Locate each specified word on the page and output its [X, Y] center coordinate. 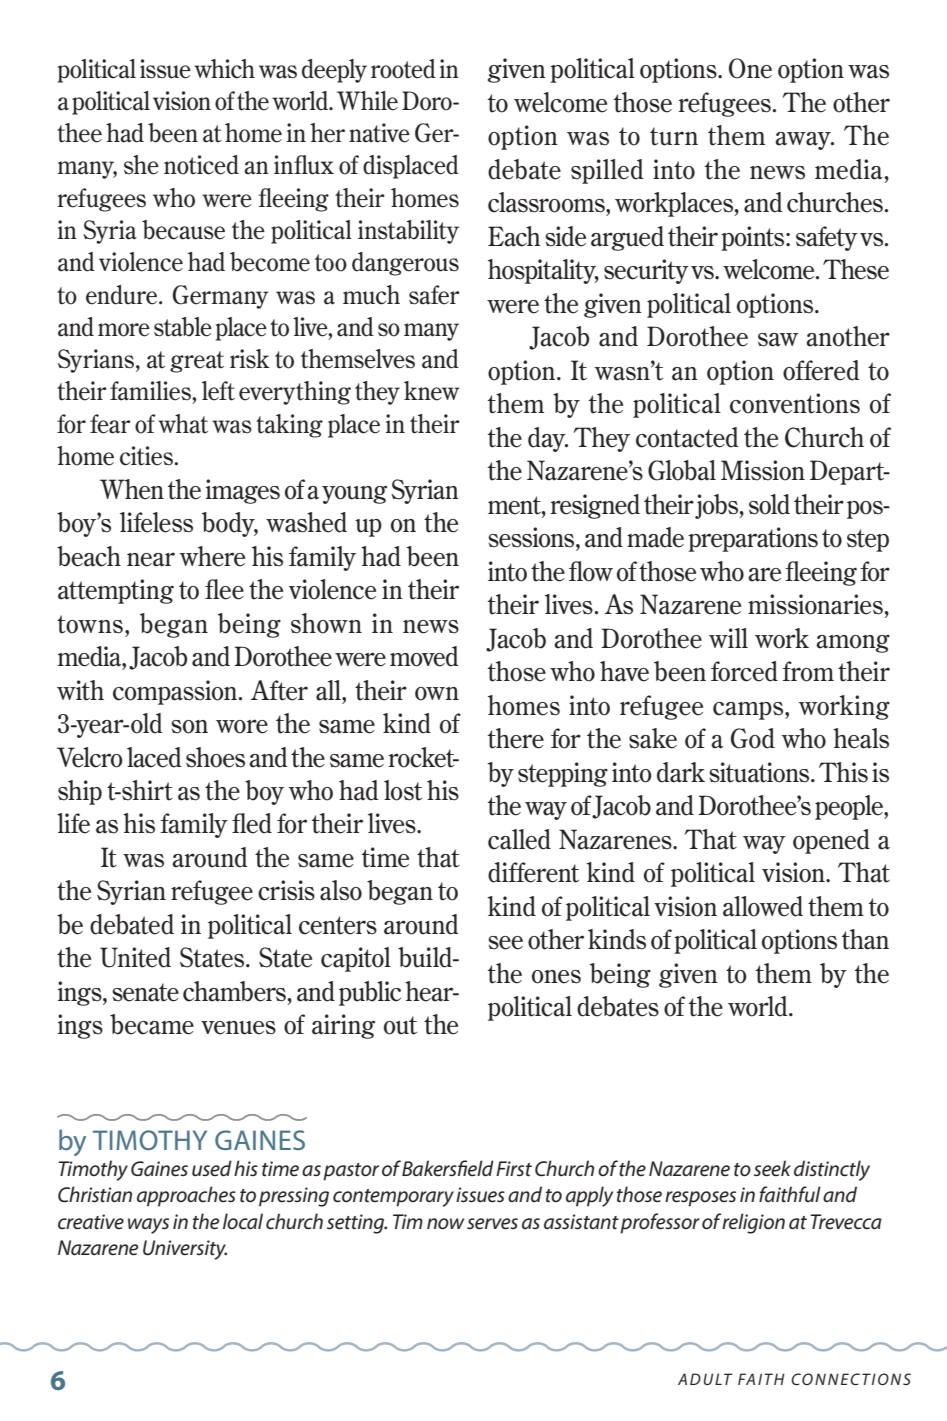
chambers [234, 991]
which [224, 69]
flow [591, 571]
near [151, 559]
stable [183, 327]
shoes [215, 757]
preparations [753, 539]
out [400, 1025]
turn [674, 136]
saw [778, 340]
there [516, 738]
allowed [763, 906]
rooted [403, 69]
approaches [186, 1196]
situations [760, 772]
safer [434, 295]
